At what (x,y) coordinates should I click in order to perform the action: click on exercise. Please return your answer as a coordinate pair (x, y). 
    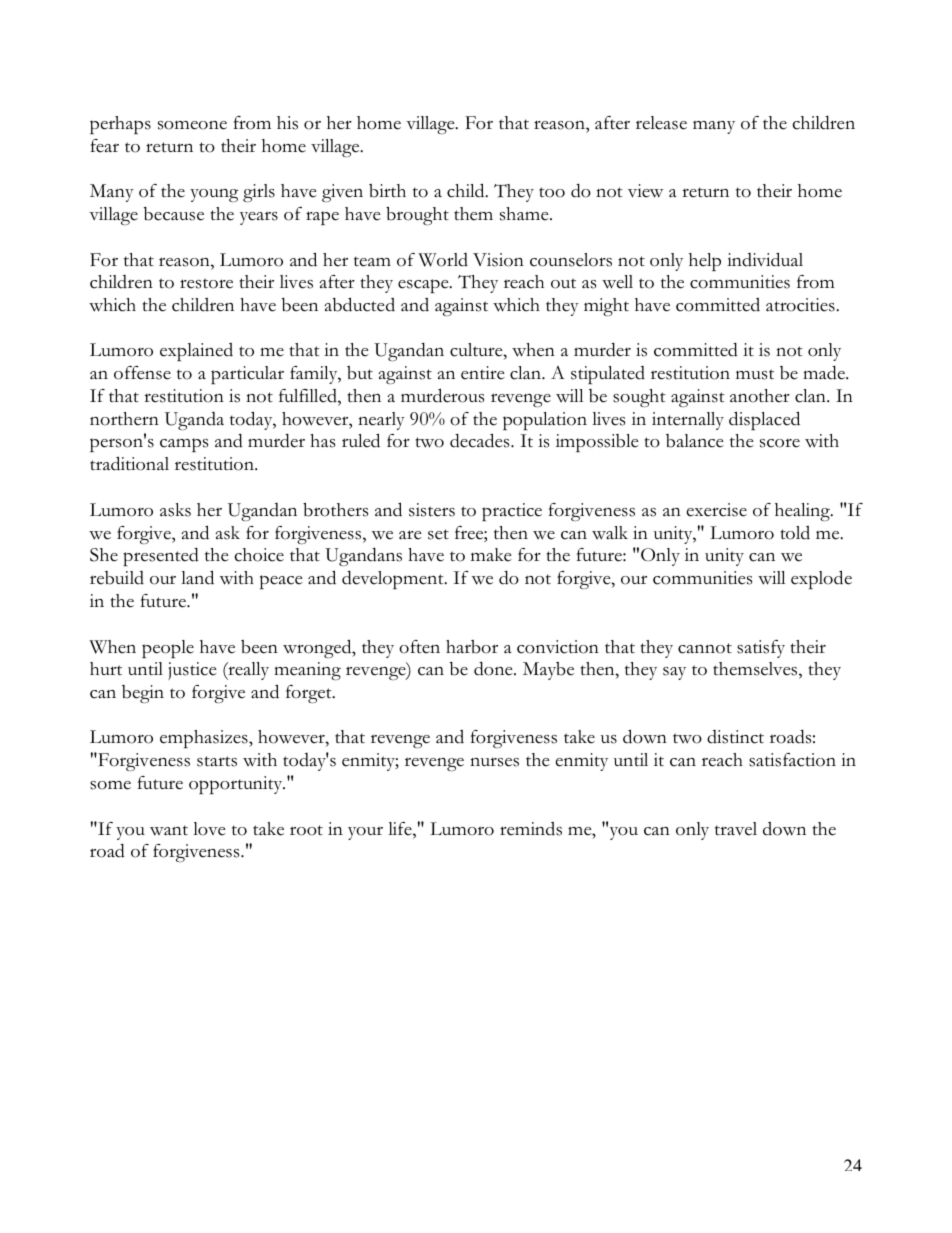
    Looking at the image, I should click on (716, 510).
